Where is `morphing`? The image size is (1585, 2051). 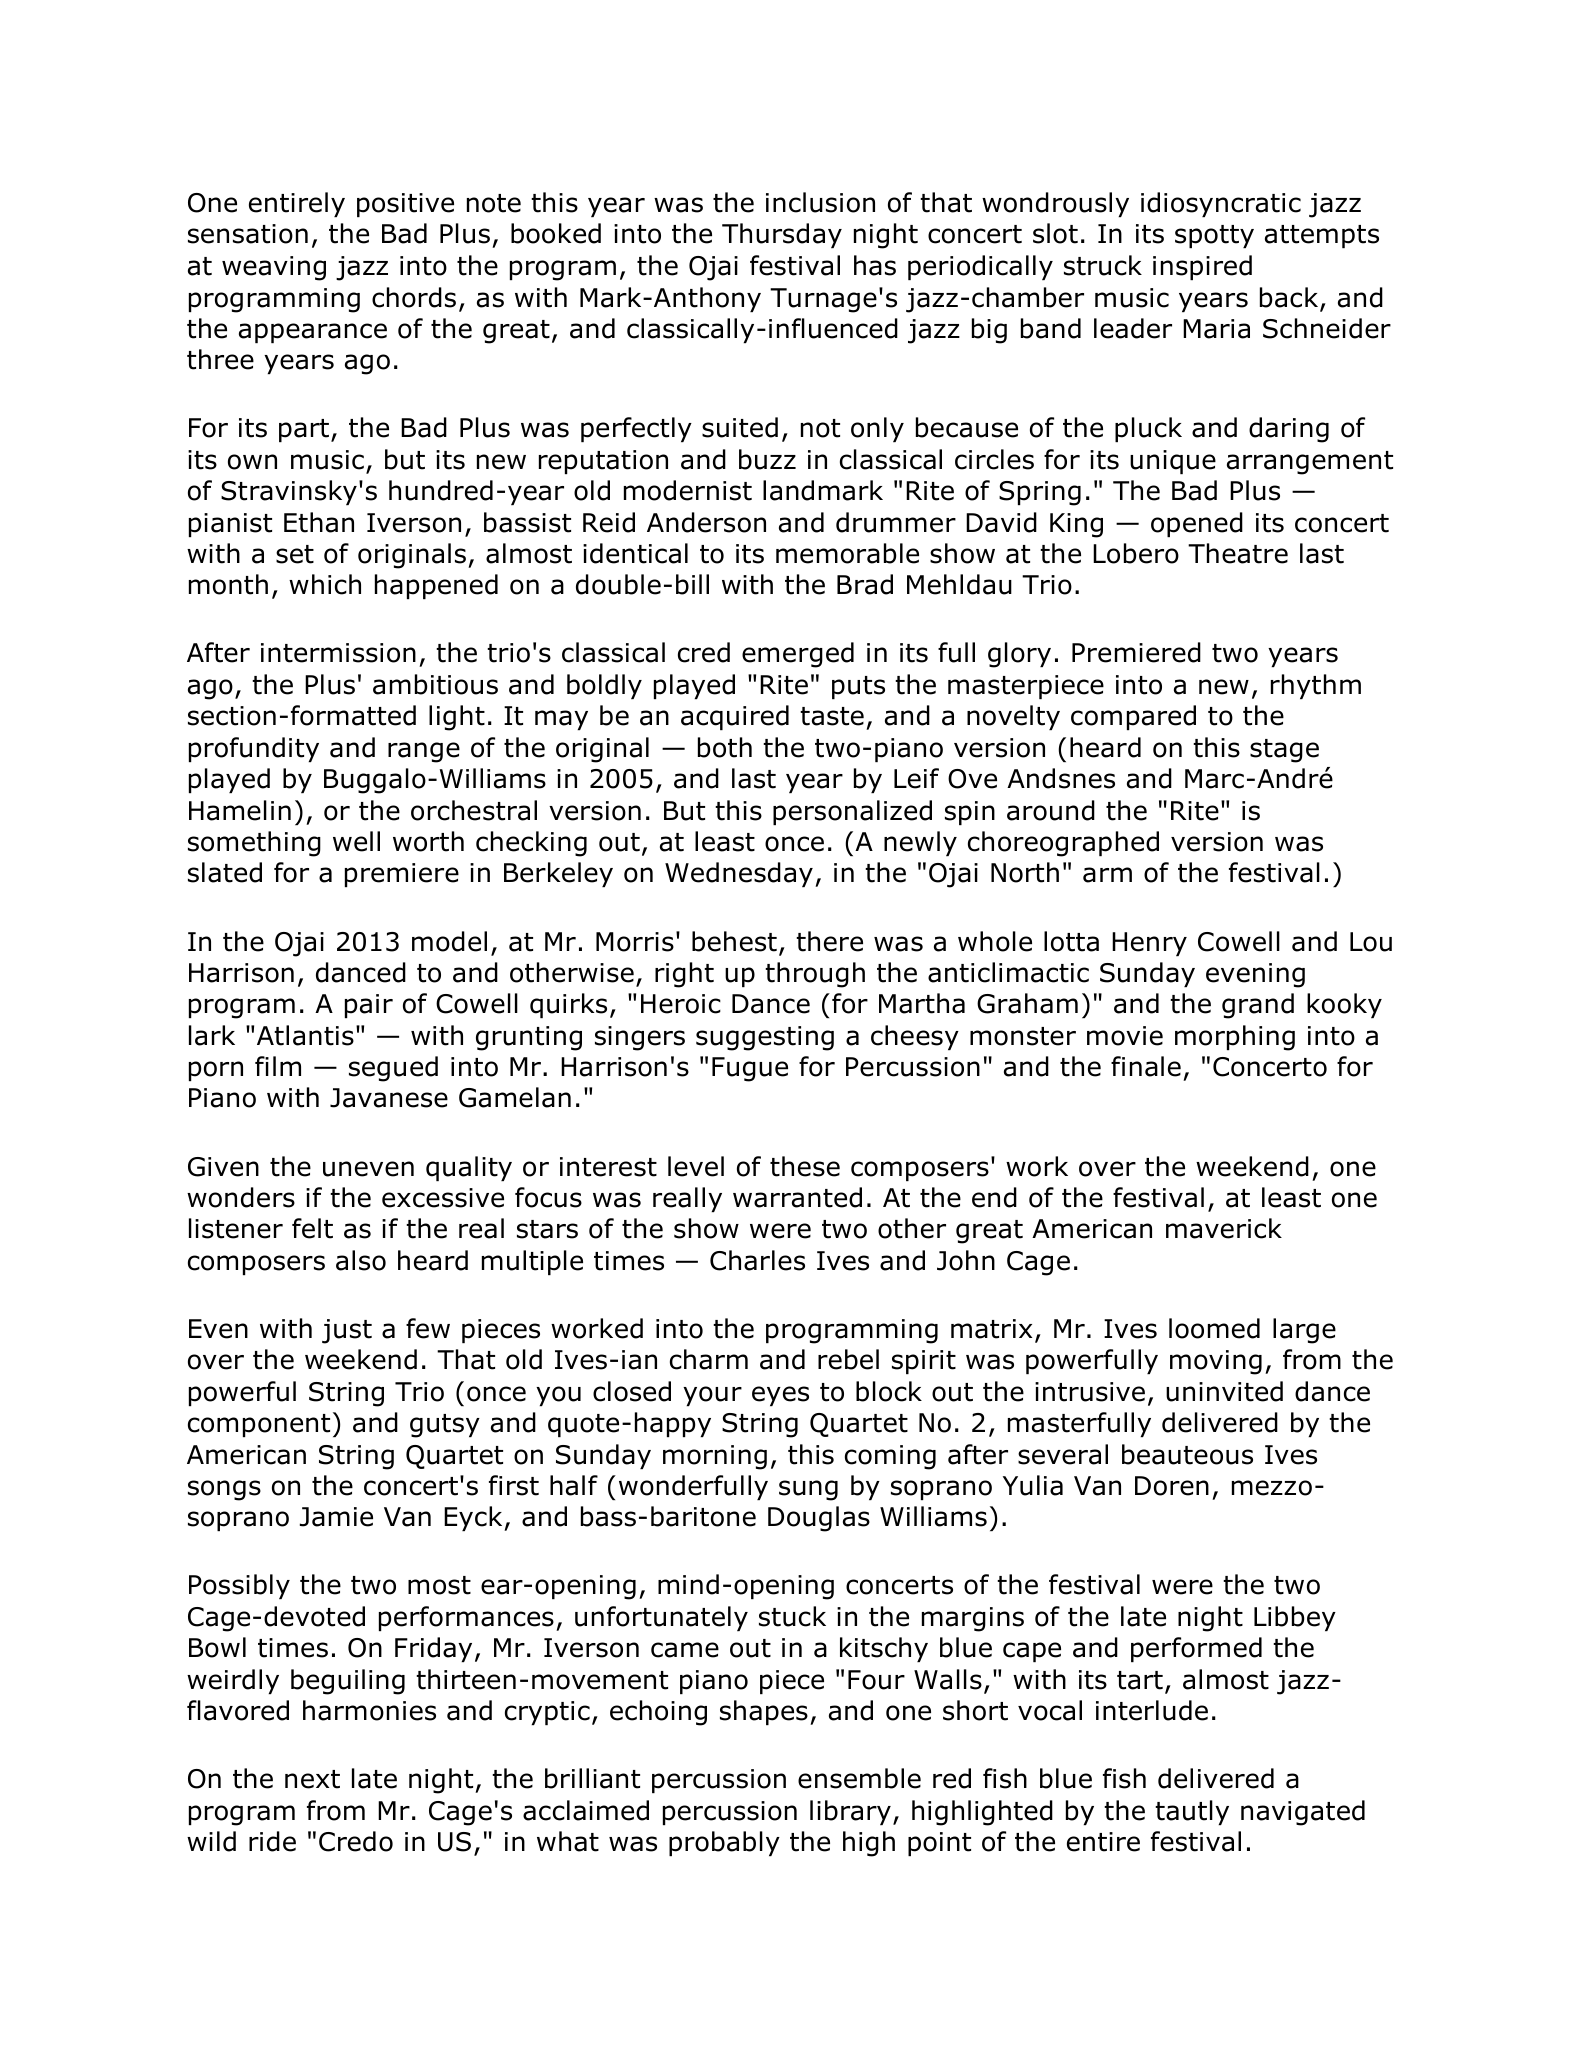
morphing is located at coordinates (1235, 1038).
